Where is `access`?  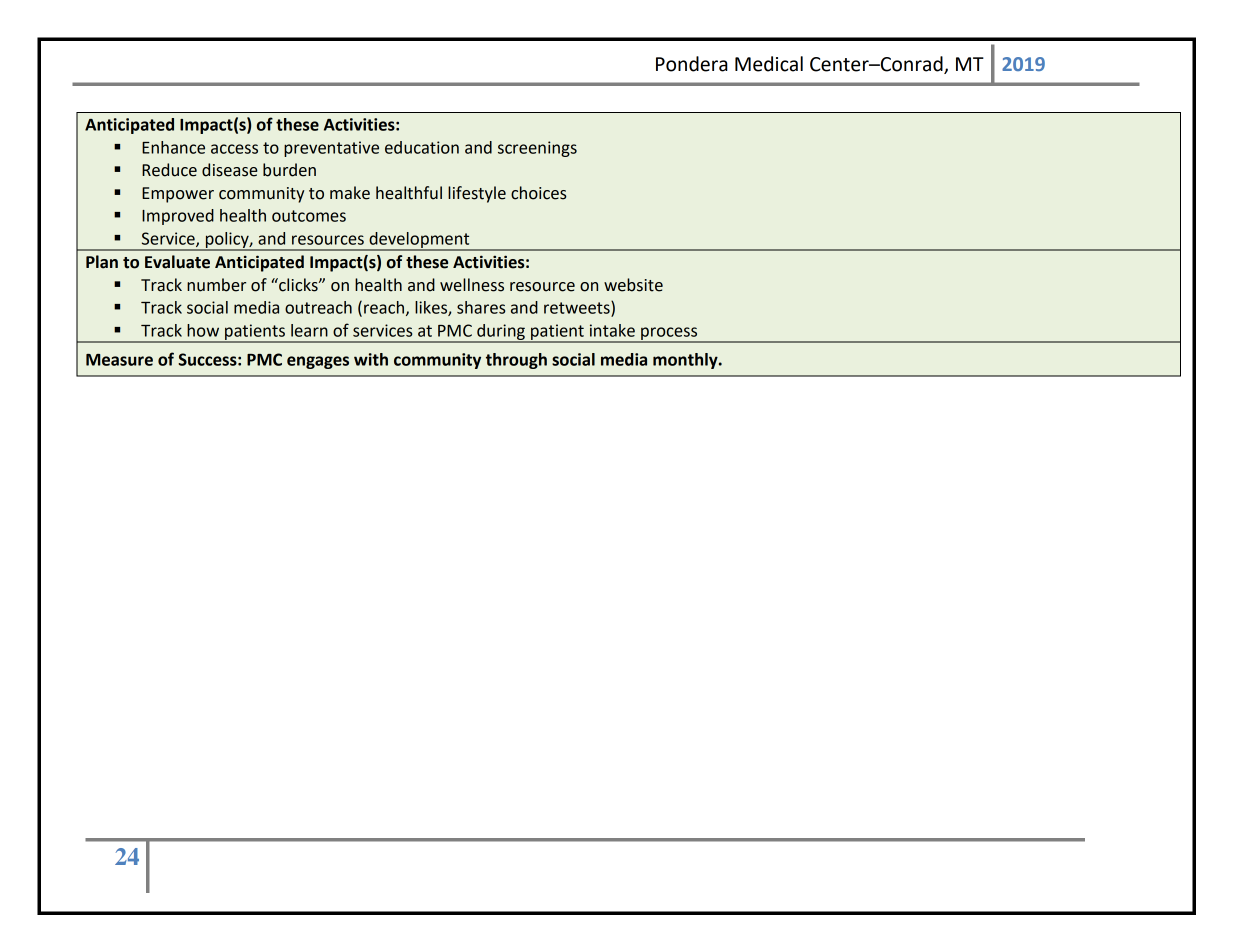 access is located at coordinates (234, 149).
